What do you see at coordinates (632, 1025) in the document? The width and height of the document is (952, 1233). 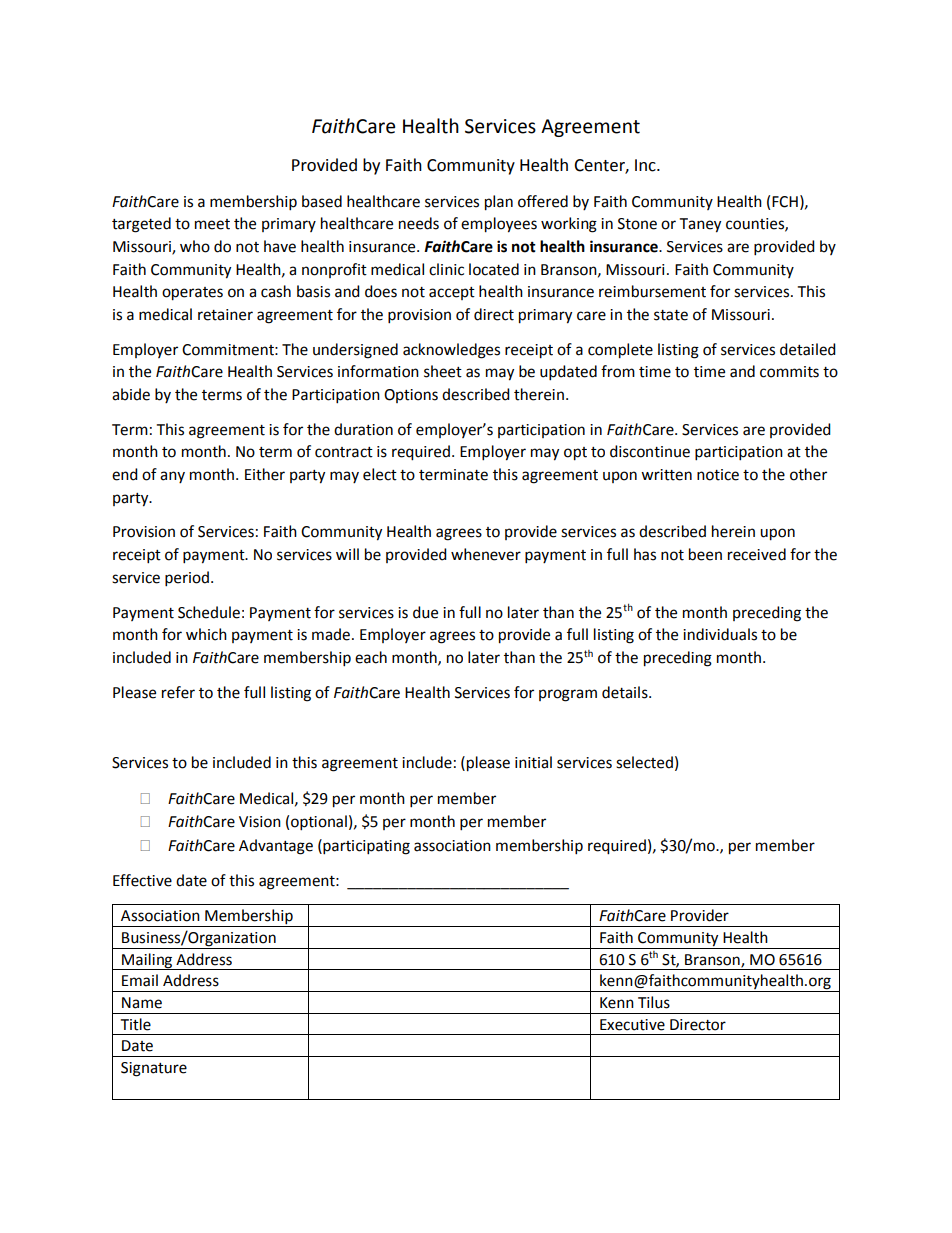 I see `Executive` at bounding box center [632, 1025].
